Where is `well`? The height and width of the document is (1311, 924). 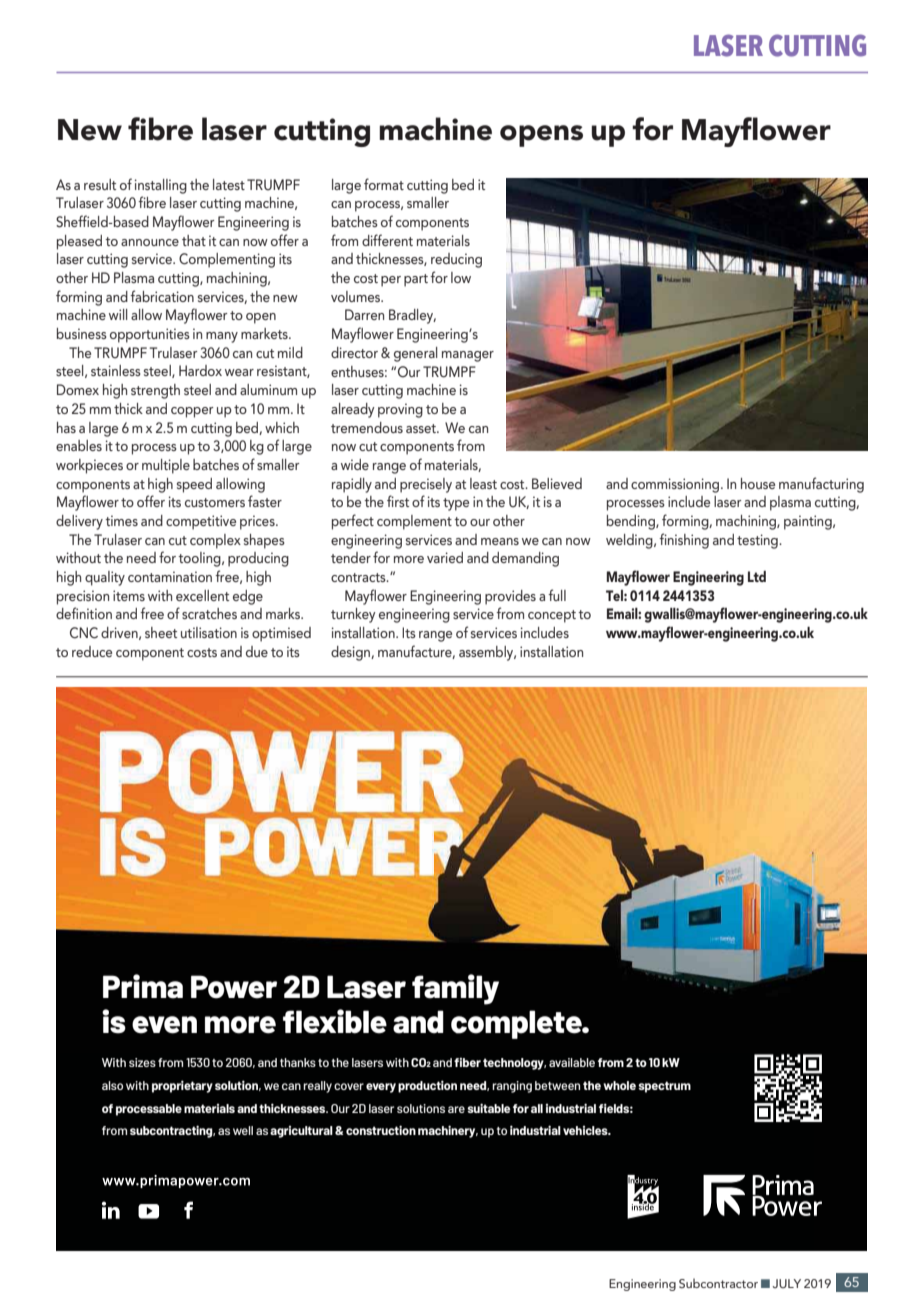
well is located at coordinates (243, 1130).
